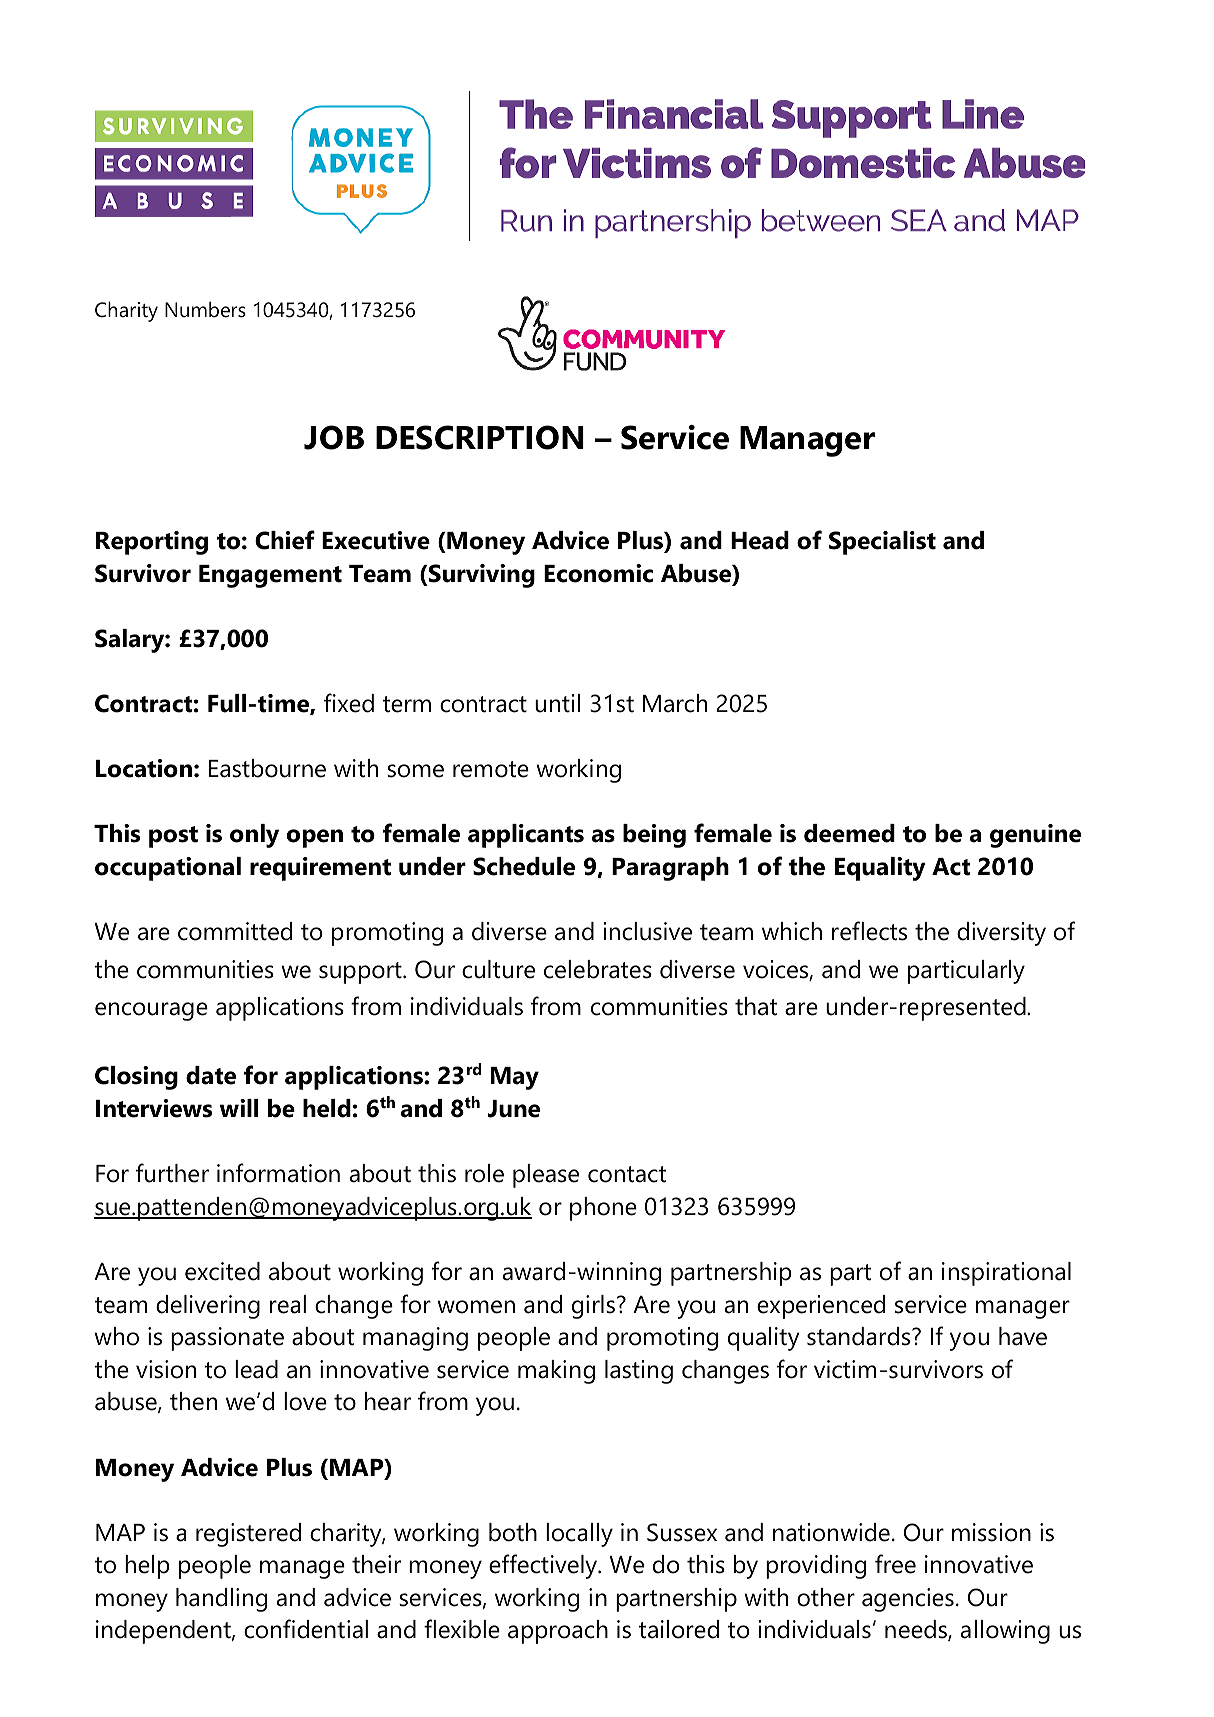 This document has height=1717, width=1214. Describe the element at coordinates (908, 1600) in the document. I see `agencies` at that location.
